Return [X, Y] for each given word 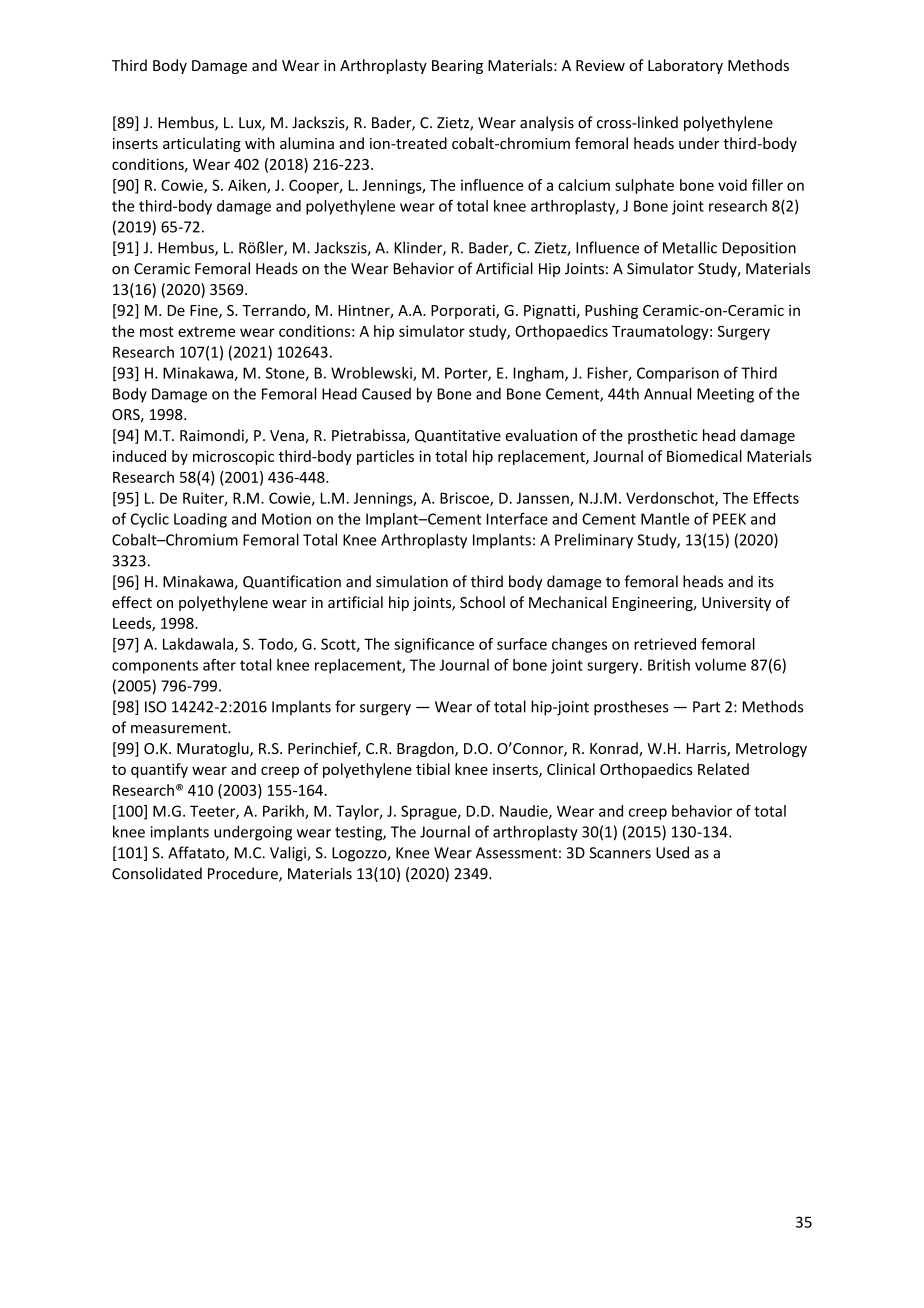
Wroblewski [372, 374]
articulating [202, 144]
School [482, 602]
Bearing [457, 67]
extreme [206, 332]
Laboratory [685, 66]
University [736, 604]
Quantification [292, 582]
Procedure [244, 874]
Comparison [678, 374]
